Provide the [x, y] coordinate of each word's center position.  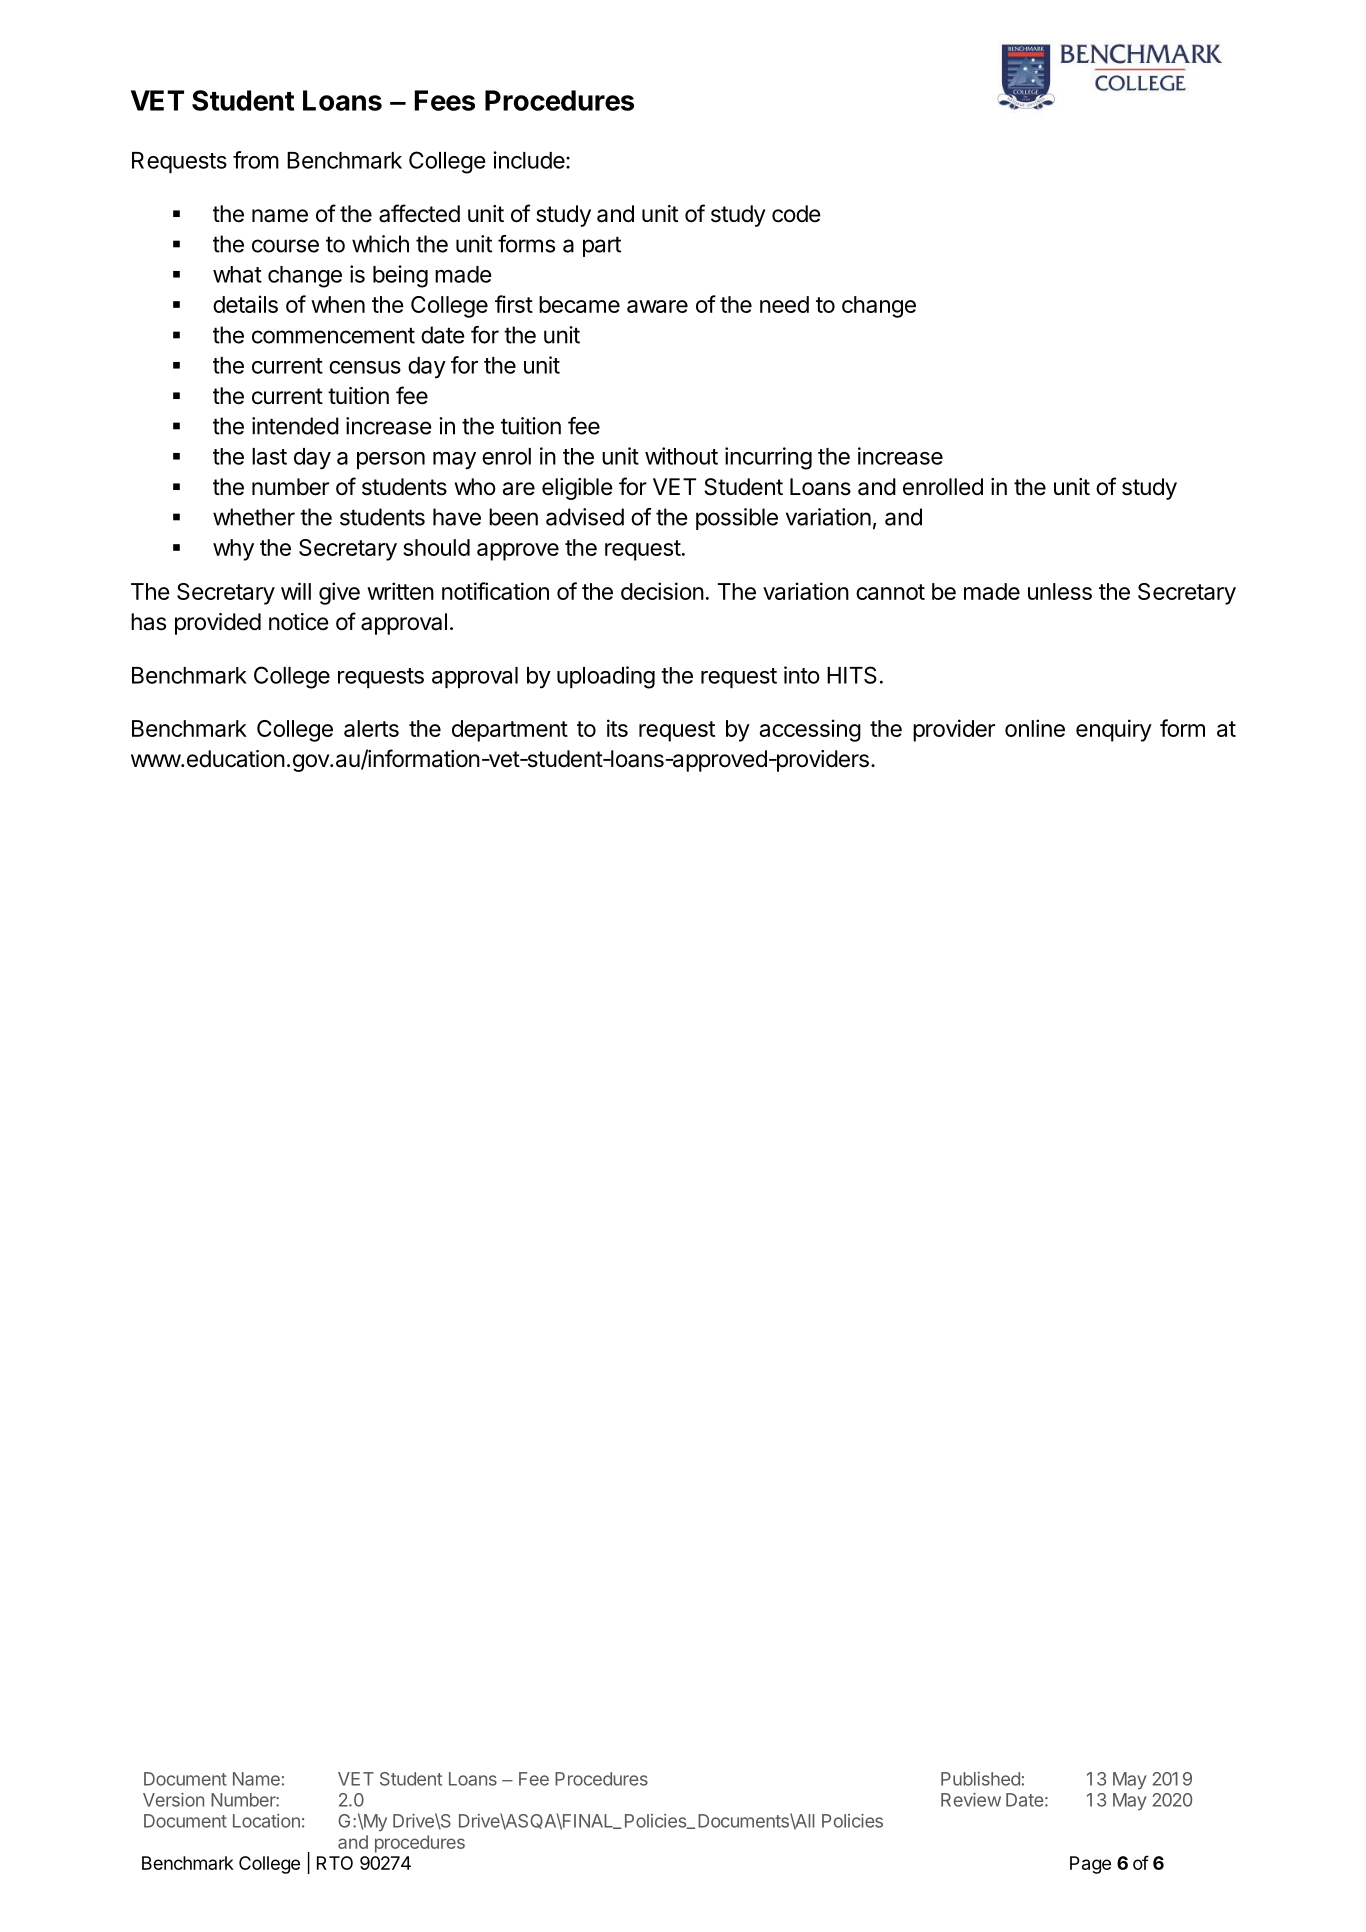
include [529, 160]
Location [266, 1821]
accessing [810, 730]
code [796, 214]
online [1035, 728]
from [256, 160]
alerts [371, 728]
